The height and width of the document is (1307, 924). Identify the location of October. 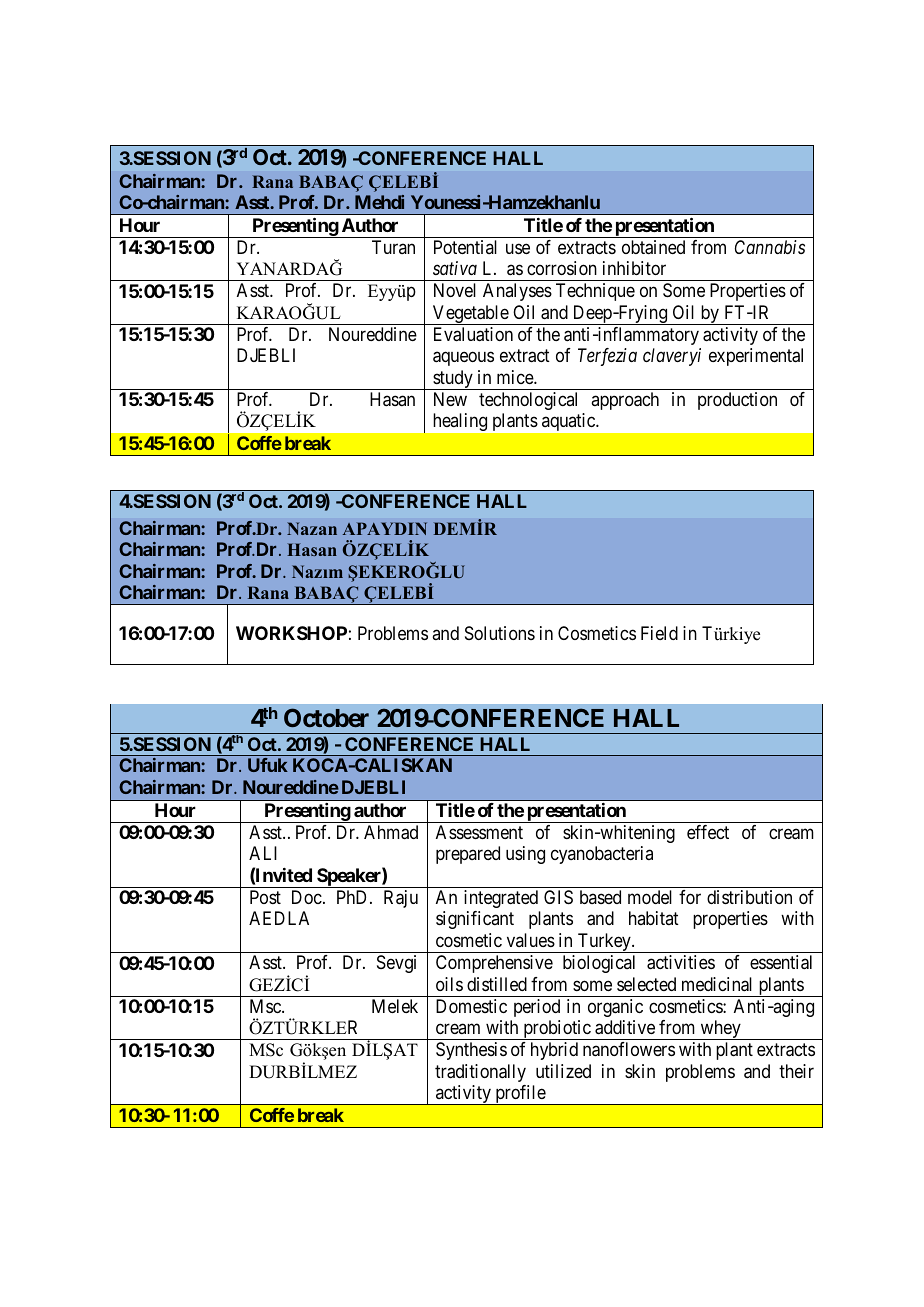
(326, 717).
